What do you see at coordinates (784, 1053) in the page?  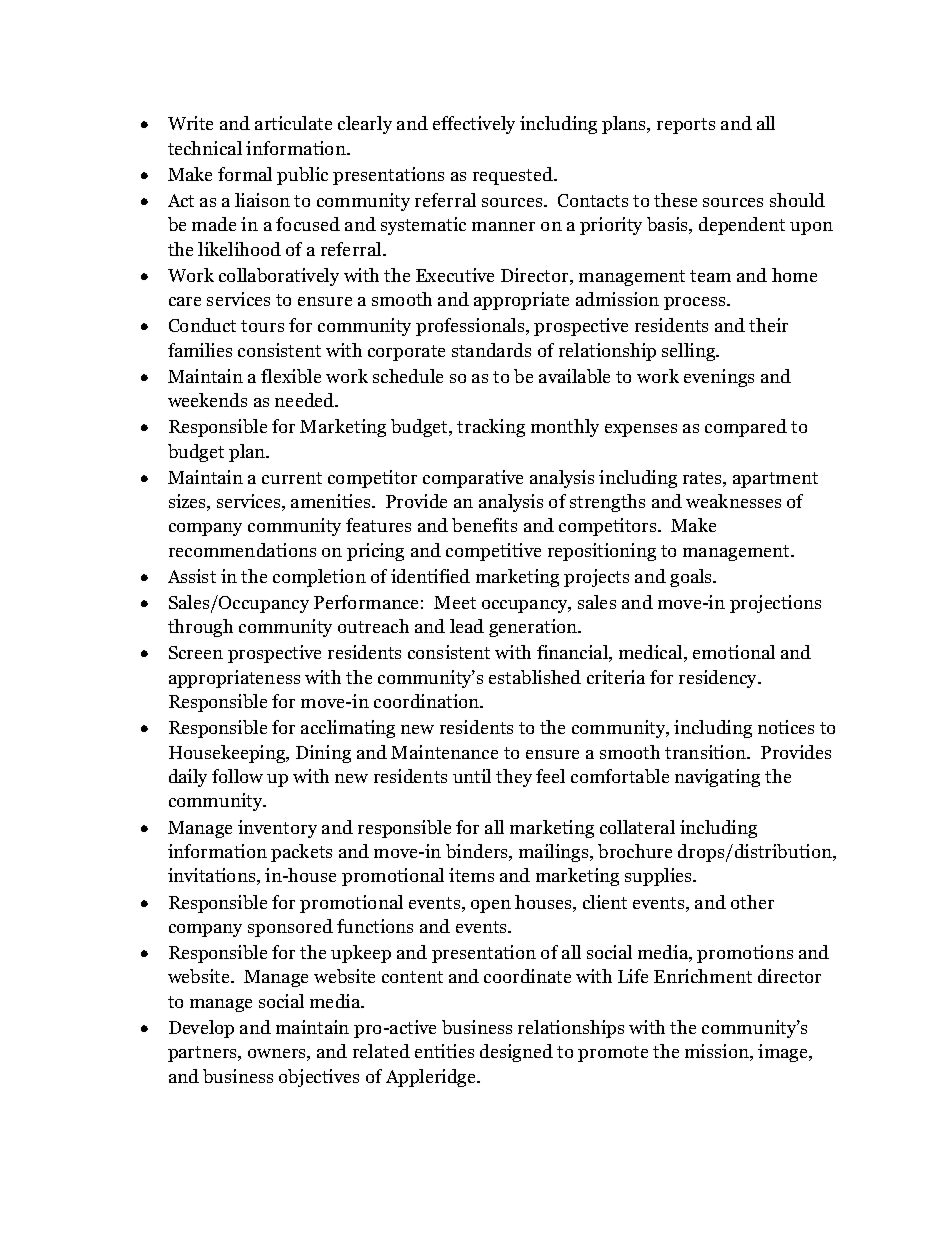 I see `image` at bounding box center [784, 1053].
